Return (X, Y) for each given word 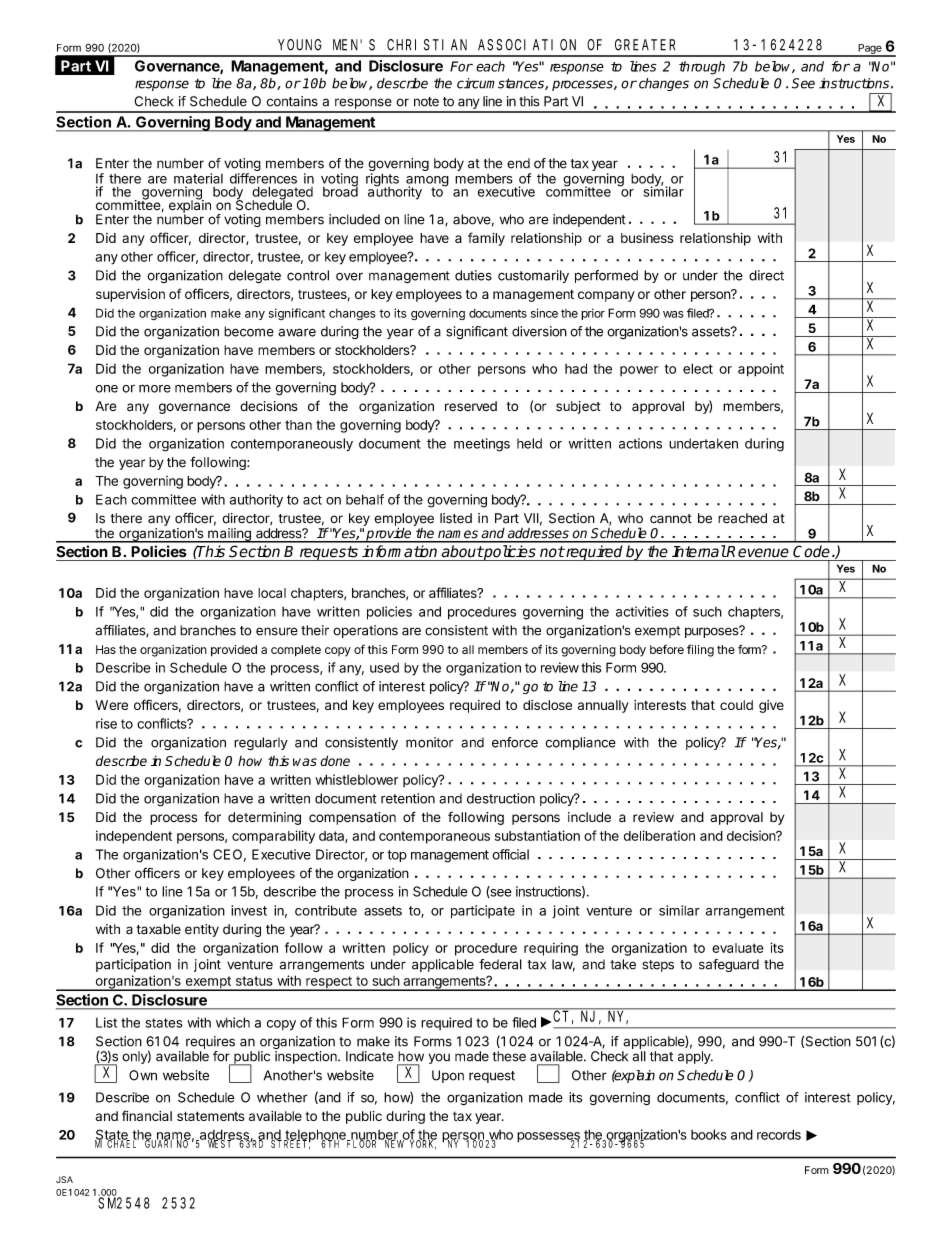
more (155, 389)
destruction (501, 798)
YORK (421, 1144)
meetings (482, 445)
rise (106, 723)
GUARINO (166, 1143)
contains (292, 101)
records (779, 1134)
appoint (761, 370)
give (771, 706)
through (702, 68)
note (426, 102)
